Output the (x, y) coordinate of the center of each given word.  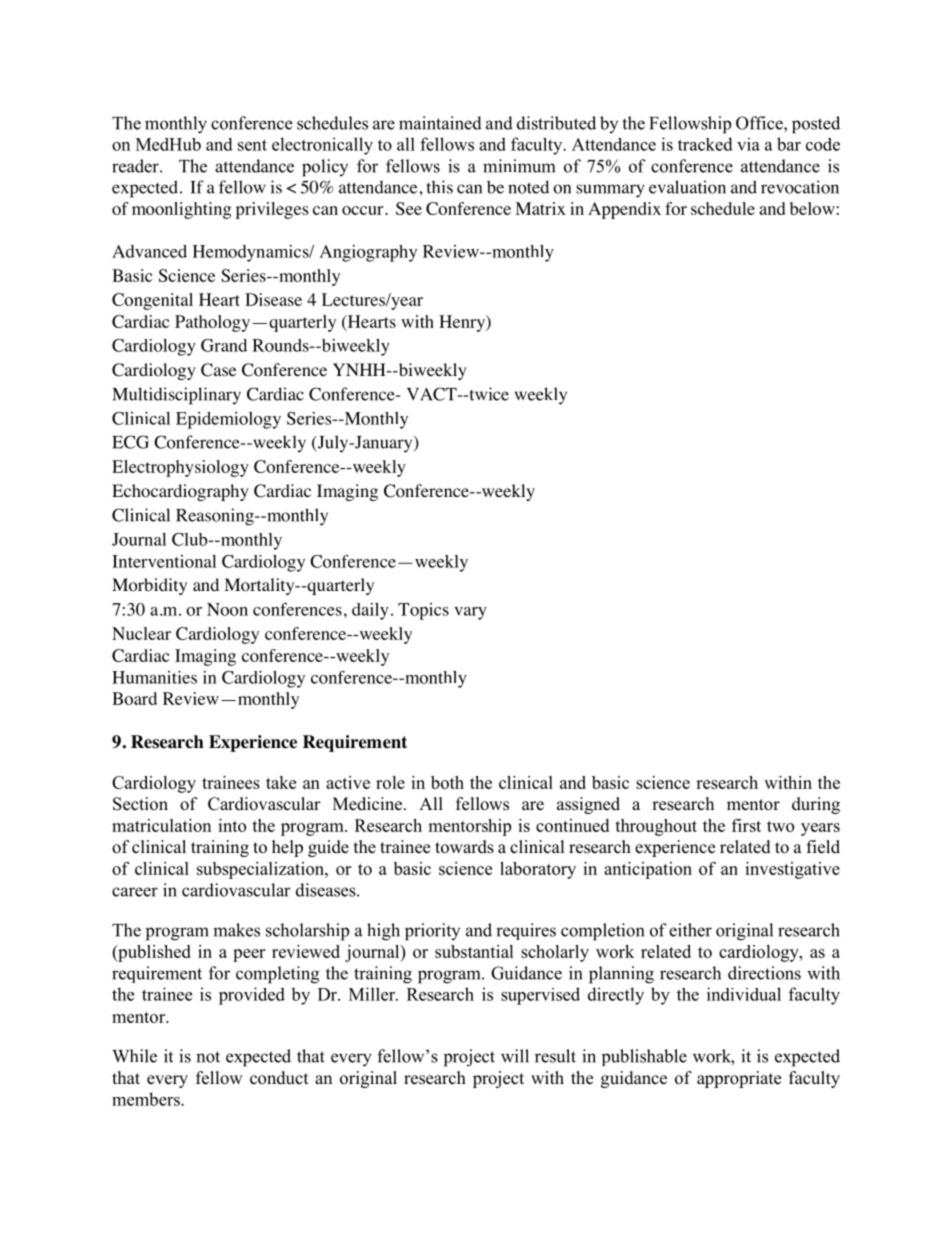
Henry (463, 323)
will (515, 1056)
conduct (279, 1078)
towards (464, 847)
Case (218, 370)
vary (470, 613)
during (816, 805)
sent (252, 145)
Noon (227, 609)
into (232, 825)
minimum (519, 166)
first (746, 825)
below (812, 208)
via (748, 144)
